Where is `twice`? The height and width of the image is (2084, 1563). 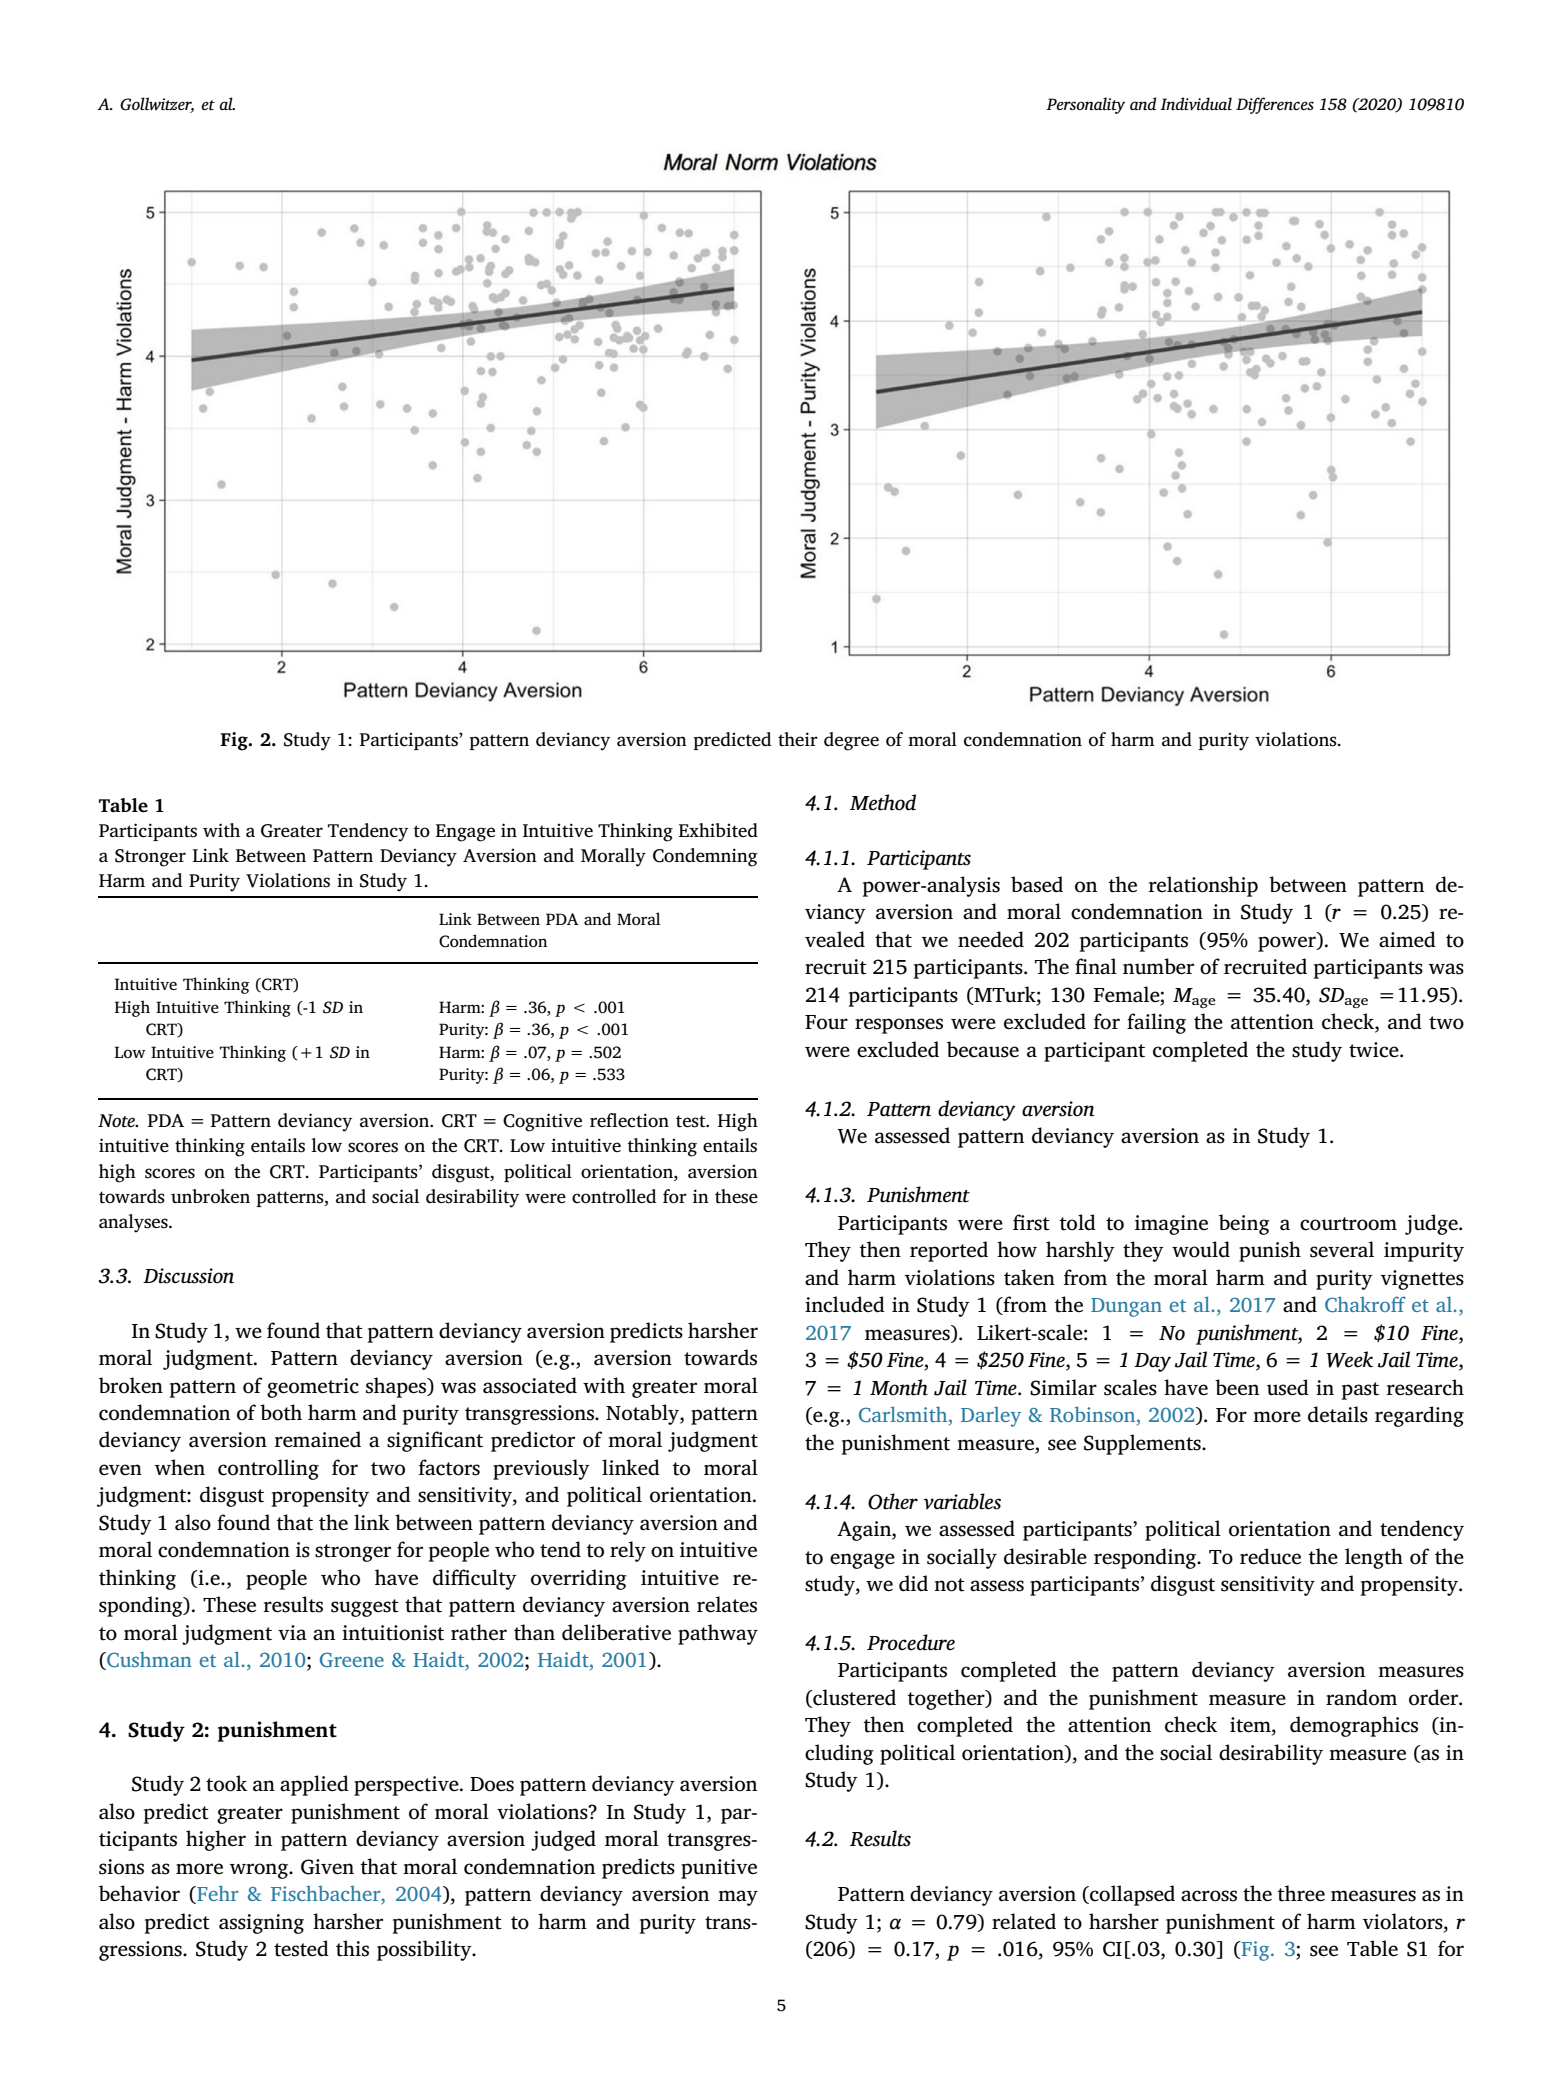
twice is located at coordinates (1375, 1050).
